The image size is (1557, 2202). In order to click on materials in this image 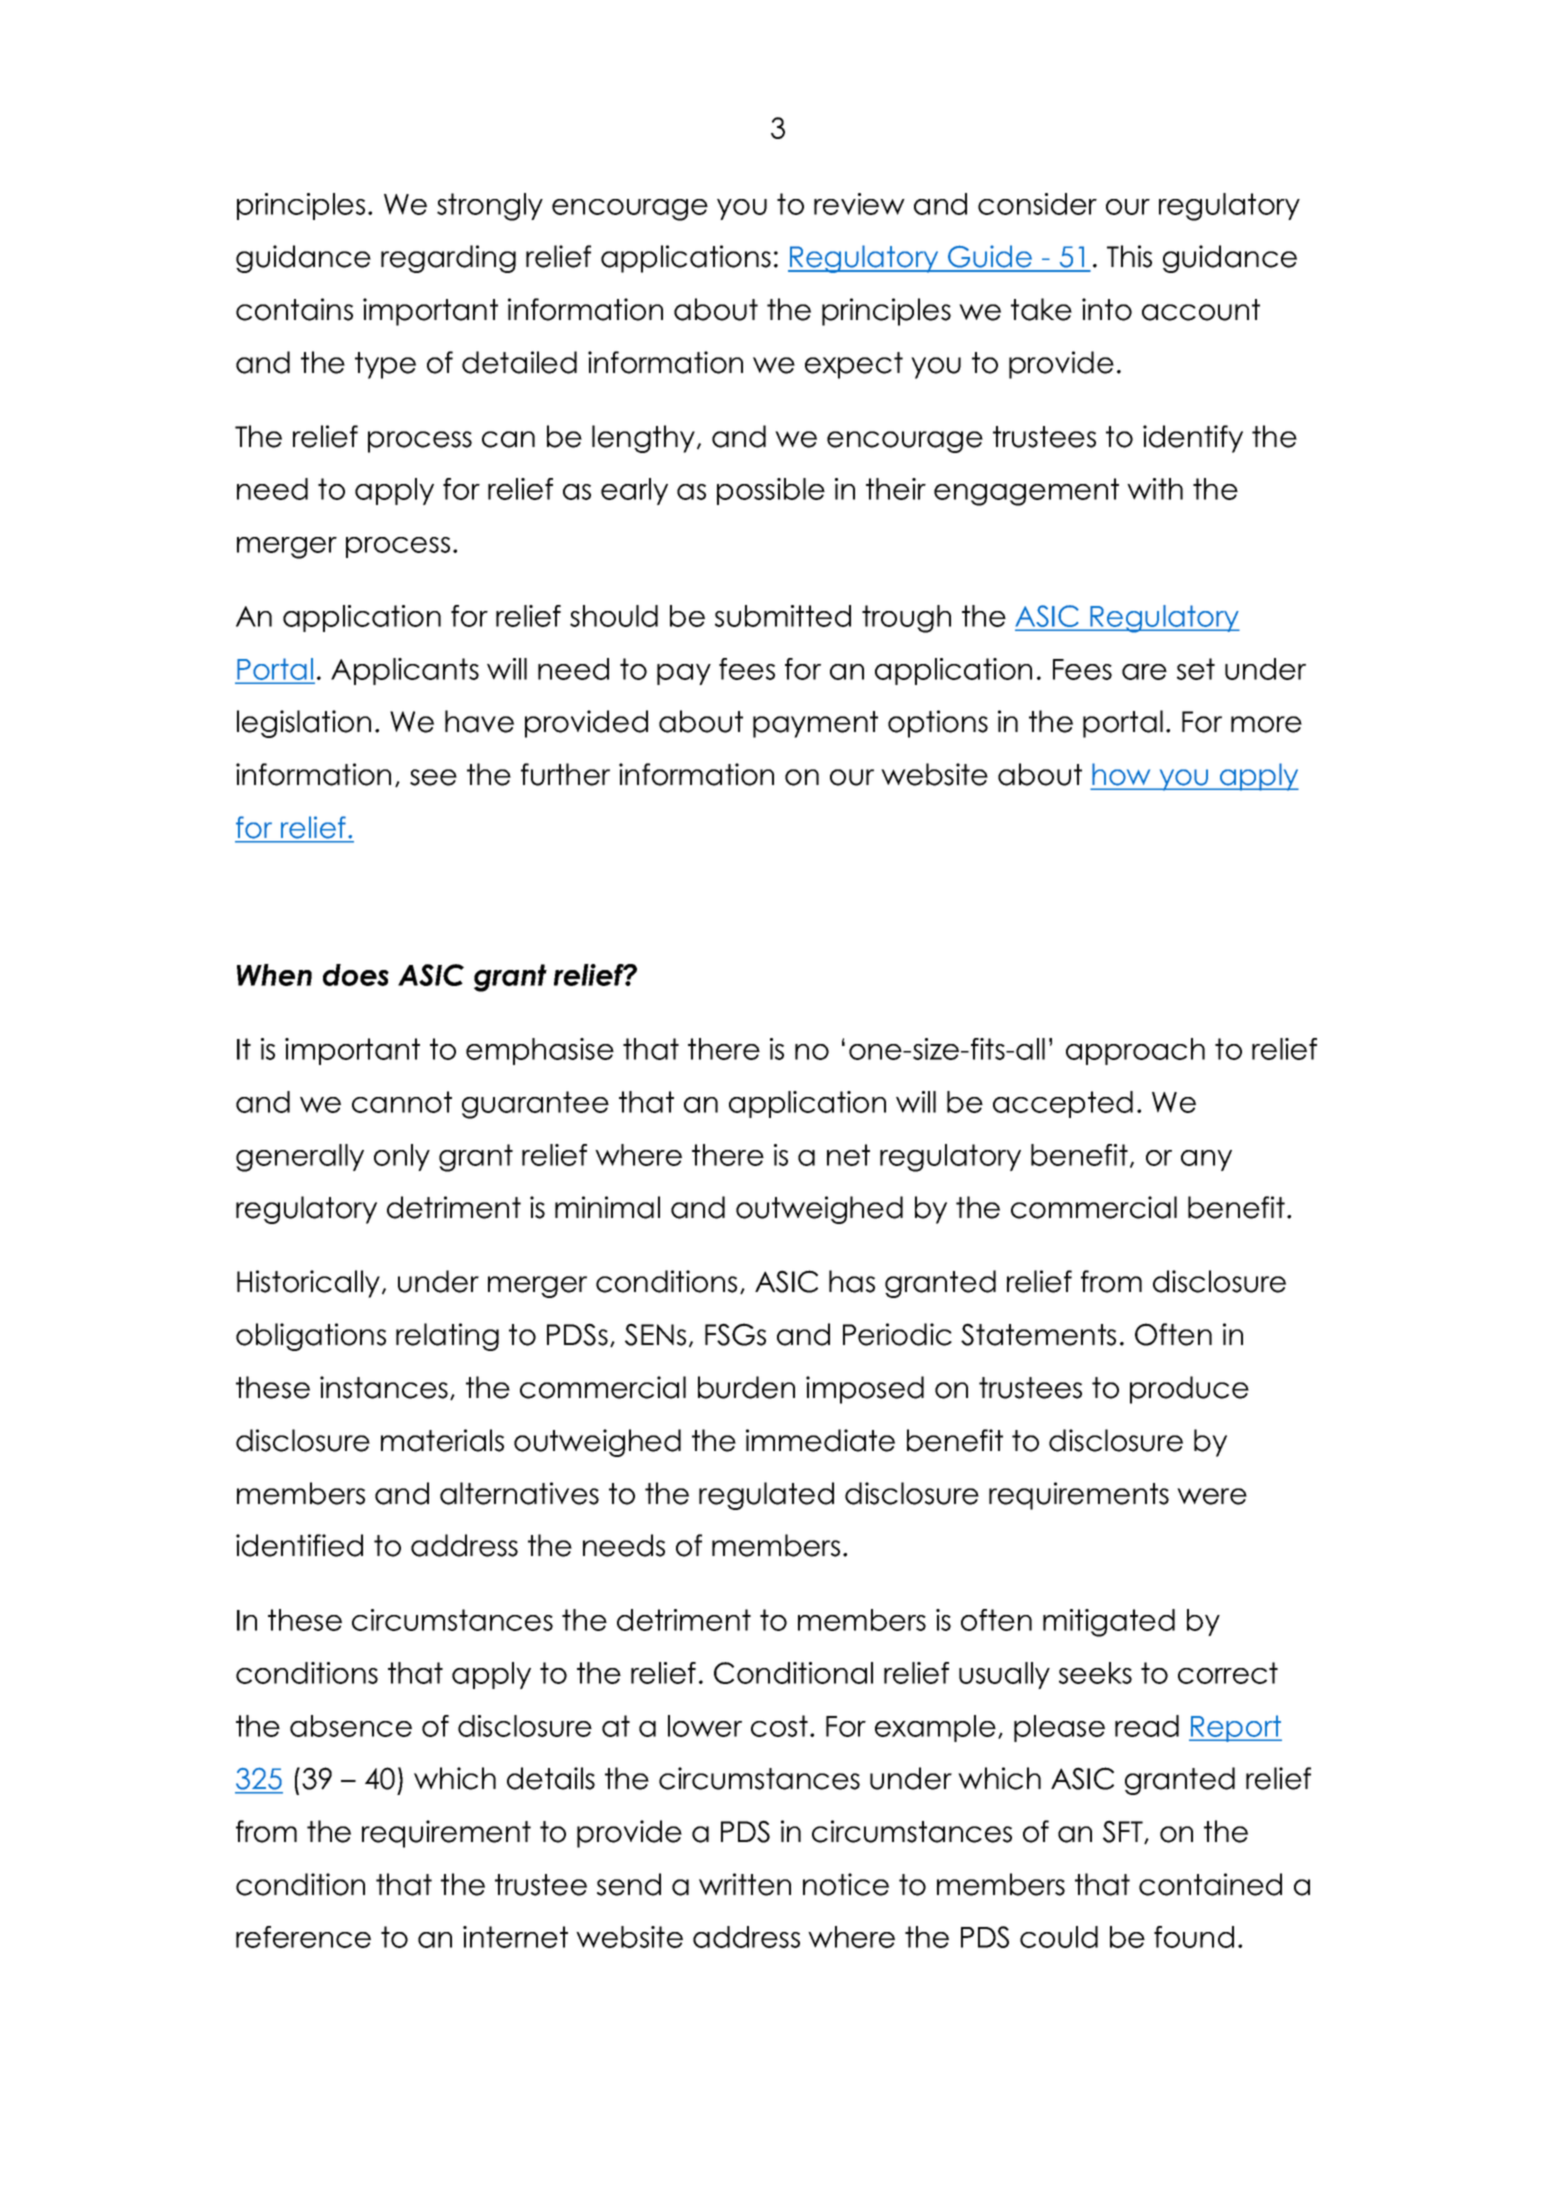, I will do `click(442, 1440)`.
